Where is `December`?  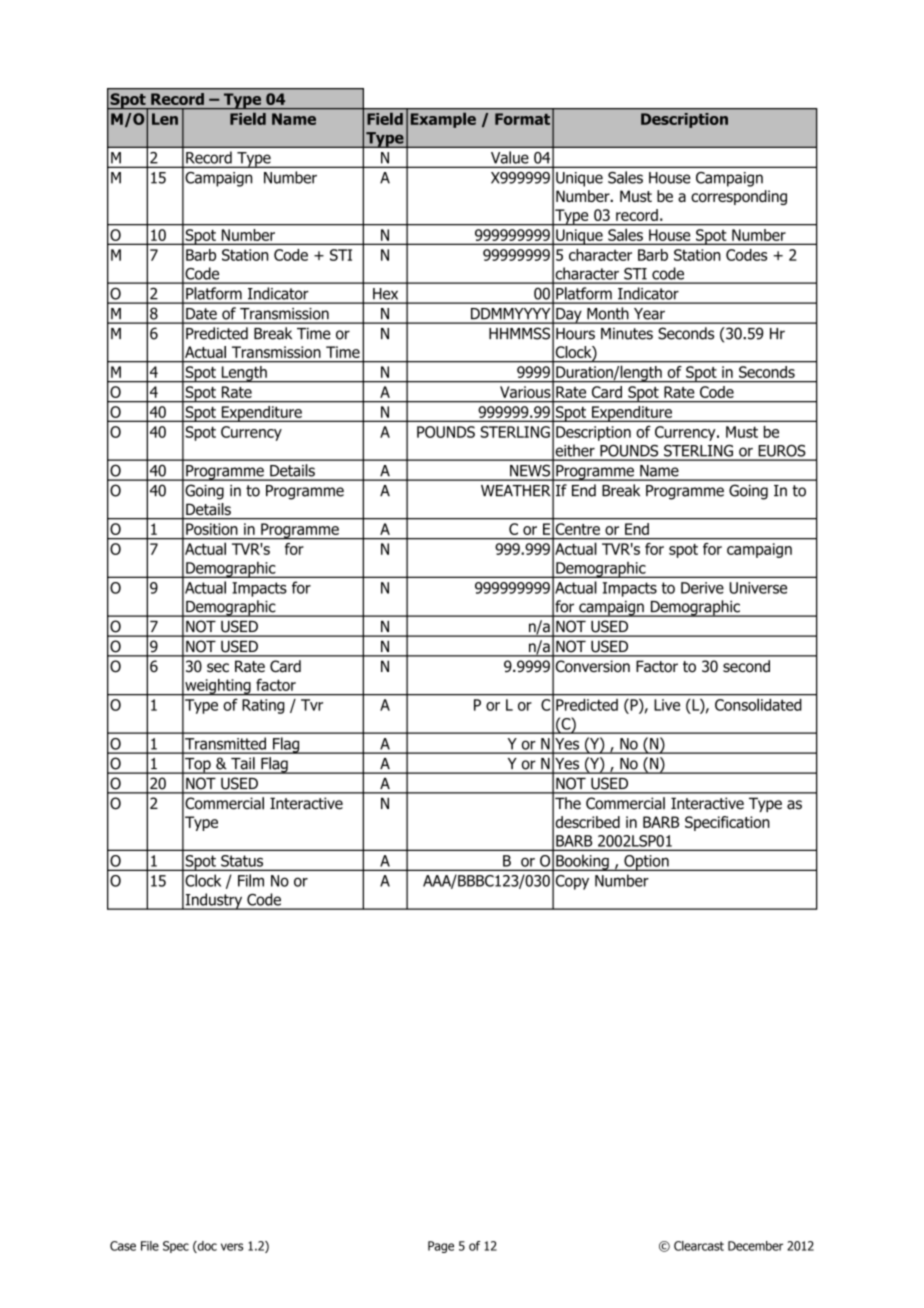
December is located at coordinates (755, 1246).
